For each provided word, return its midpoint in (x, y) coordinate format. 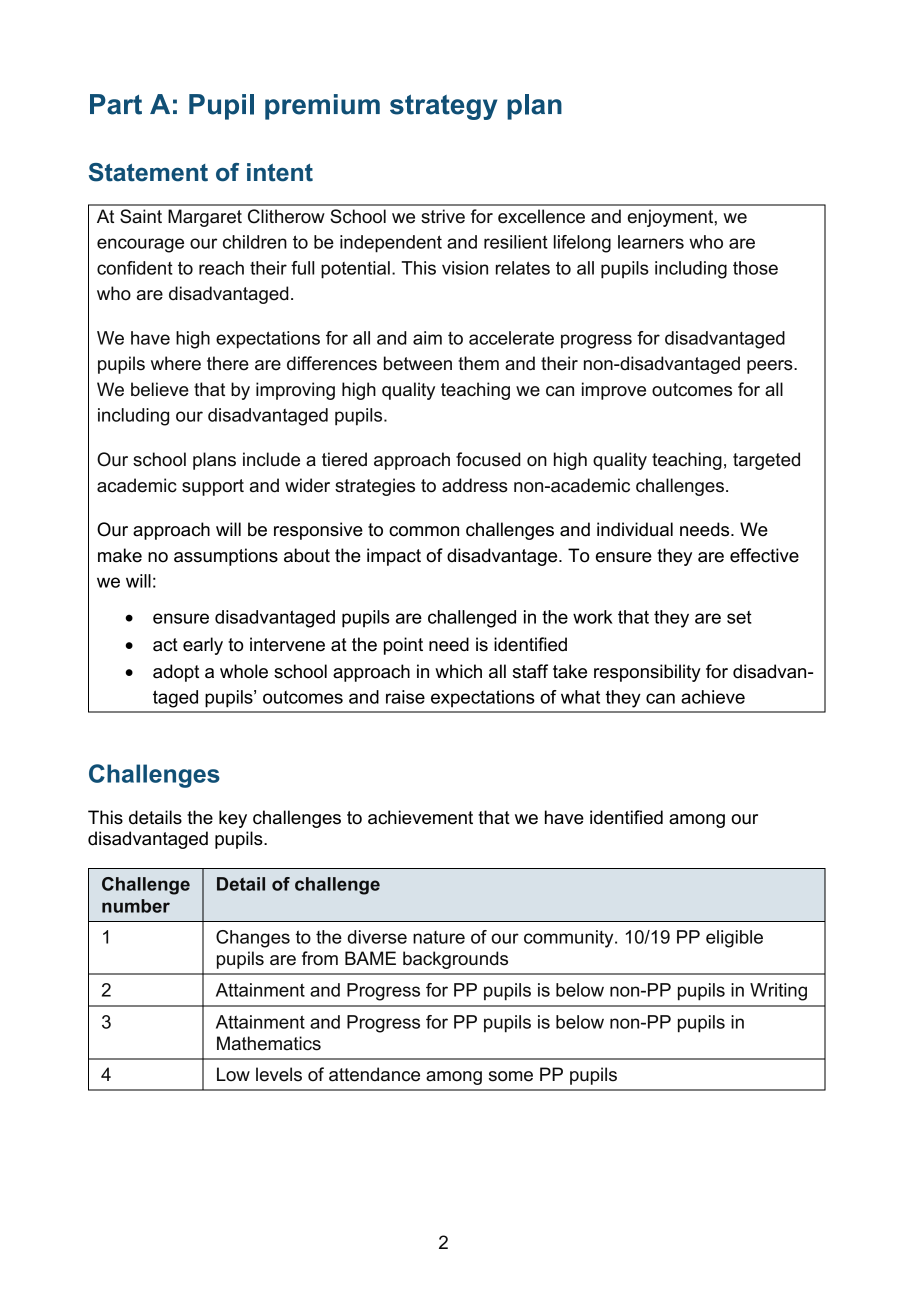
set (739, 617)
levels (279, 1074)
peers (771, 367)
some (511, 1076)
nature (439, 937)
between (418, 363)
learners (651, 242)
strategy (443, 107)
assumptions (226, 557)
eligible (734, 939)
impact (394, 557)
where (176, 363)
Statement (148, 172)
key (233, 819)
